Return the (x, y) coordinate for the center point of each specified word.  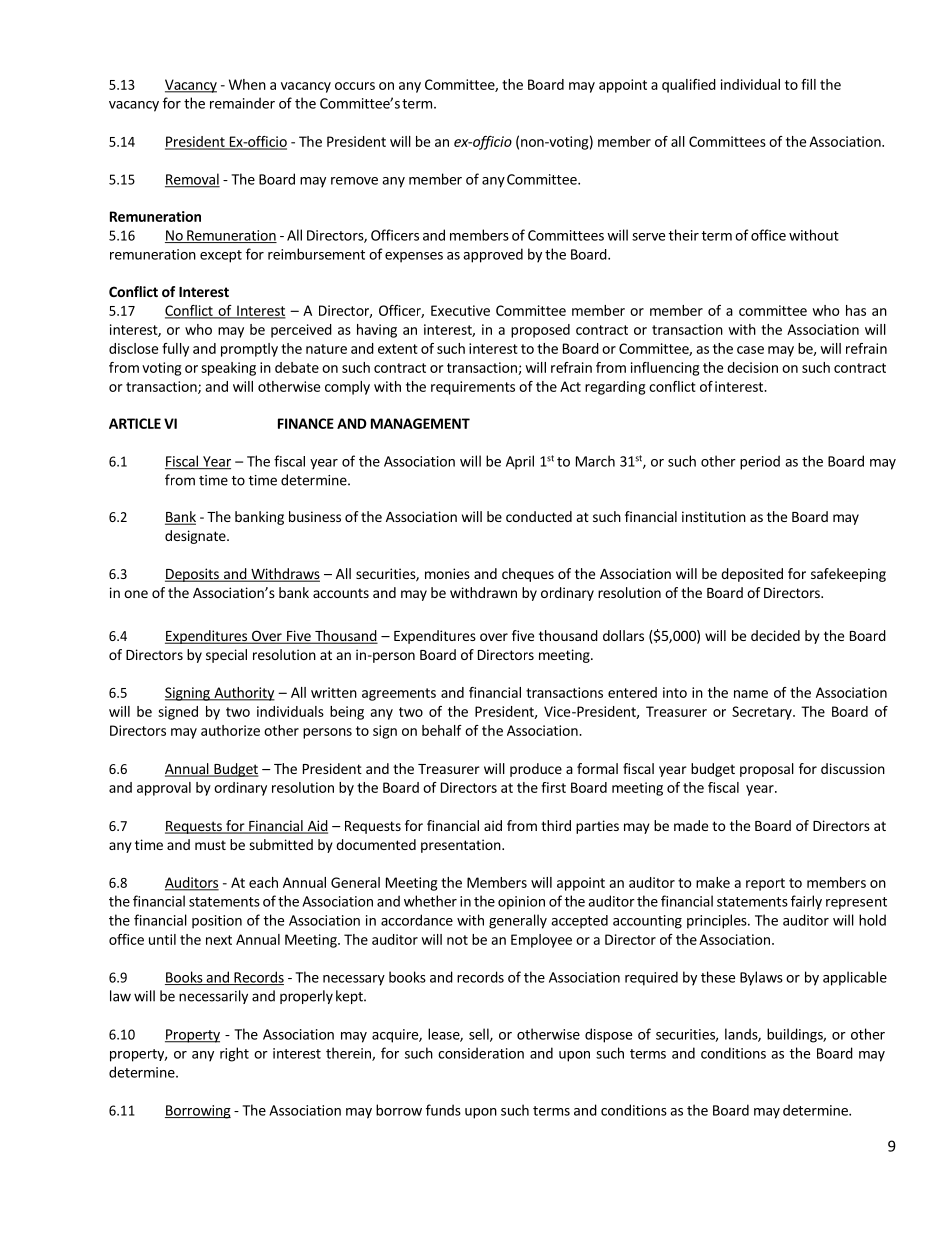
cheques (528, 575)
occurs (355, 86)
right (234, 1054)
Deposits (193, 575)
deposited (752, 575)
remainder (242, 103)
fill (808, 84)
